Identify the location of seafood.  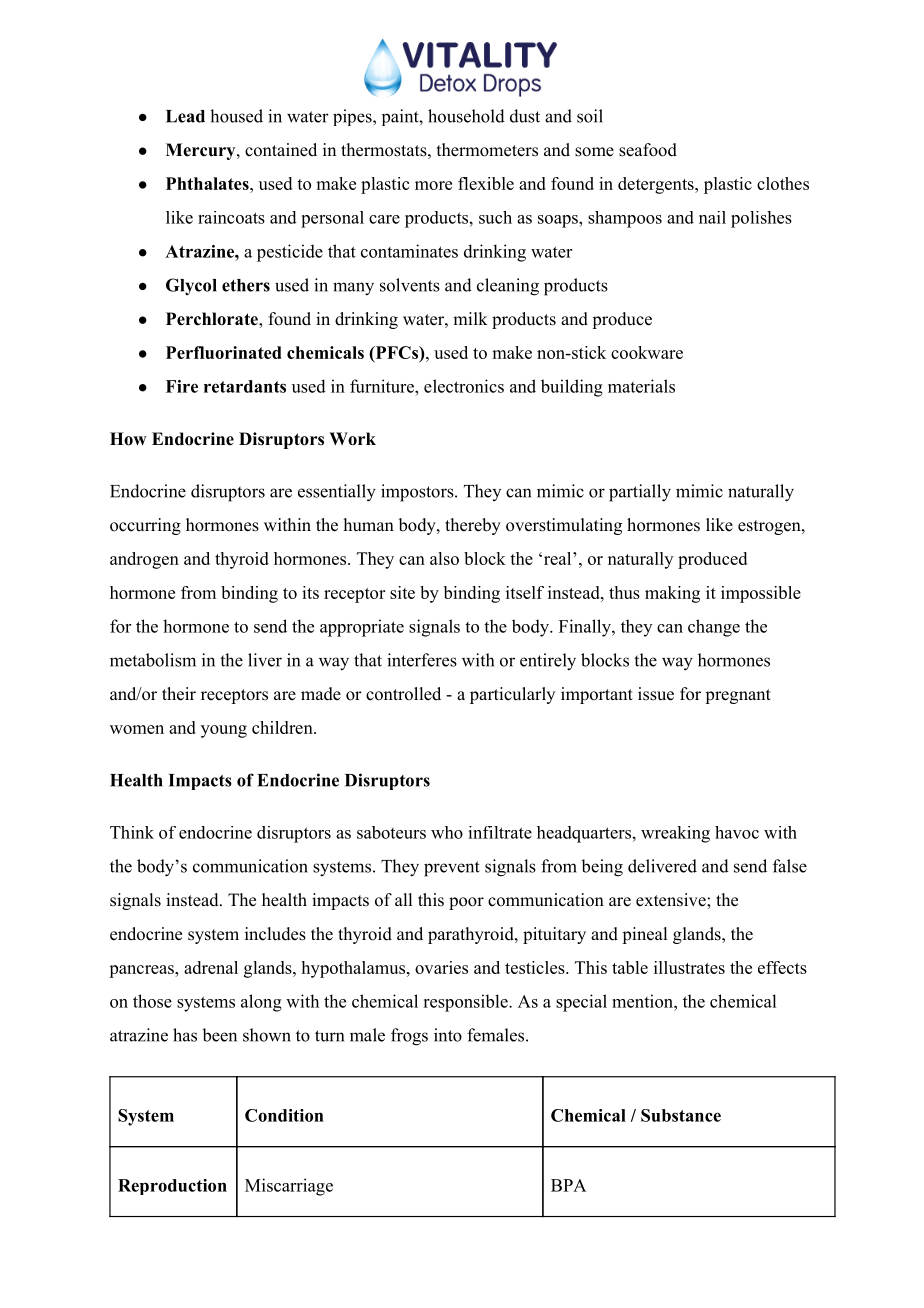
(648, 150).
